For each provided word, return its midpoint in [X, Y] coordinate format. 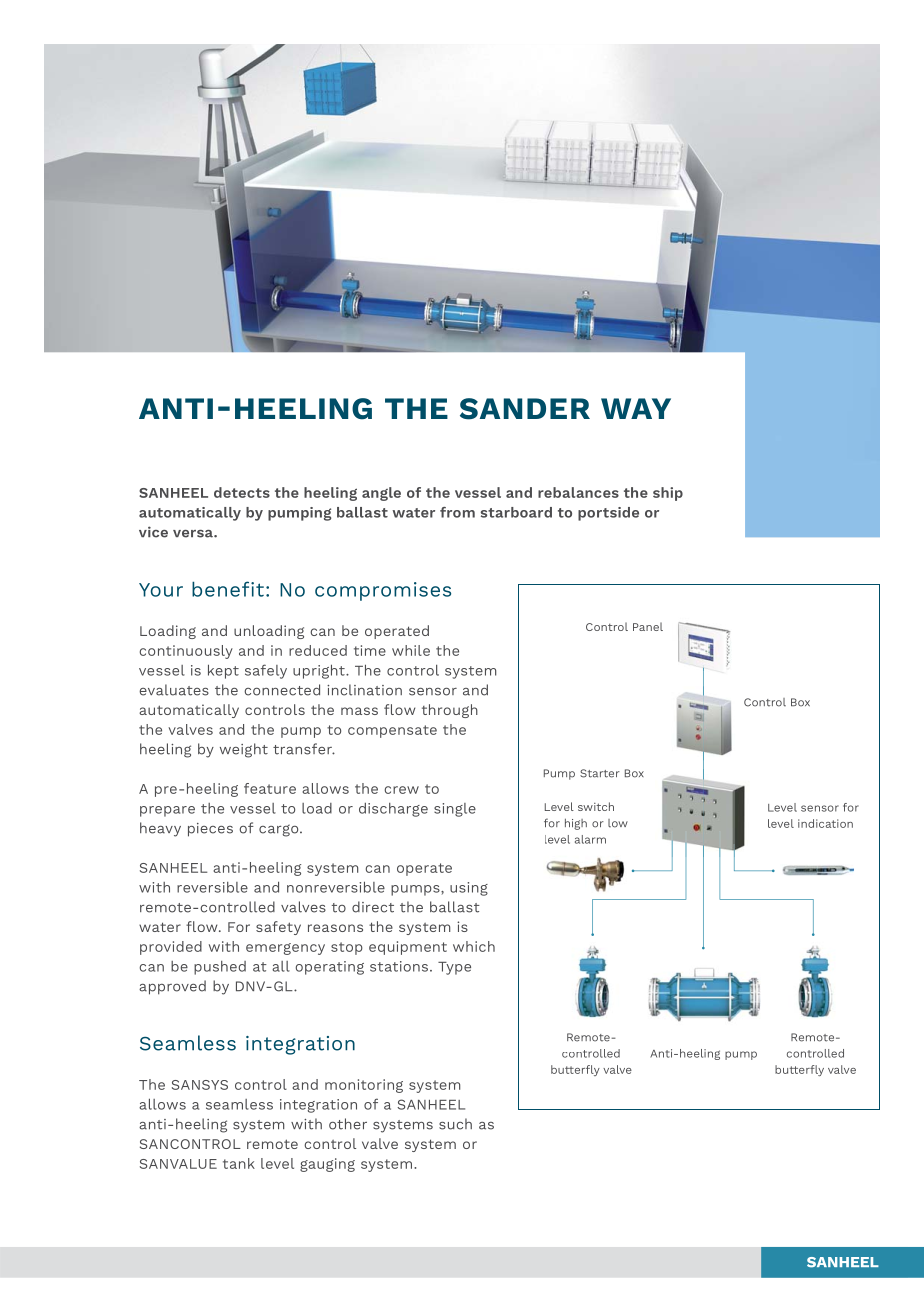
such [455, 1124]
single [455, 810]
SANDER [525, 409]
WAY [636, 408]
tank [239, 1163]
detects [242, 492]
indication [825, 823]
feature [270, 788]
